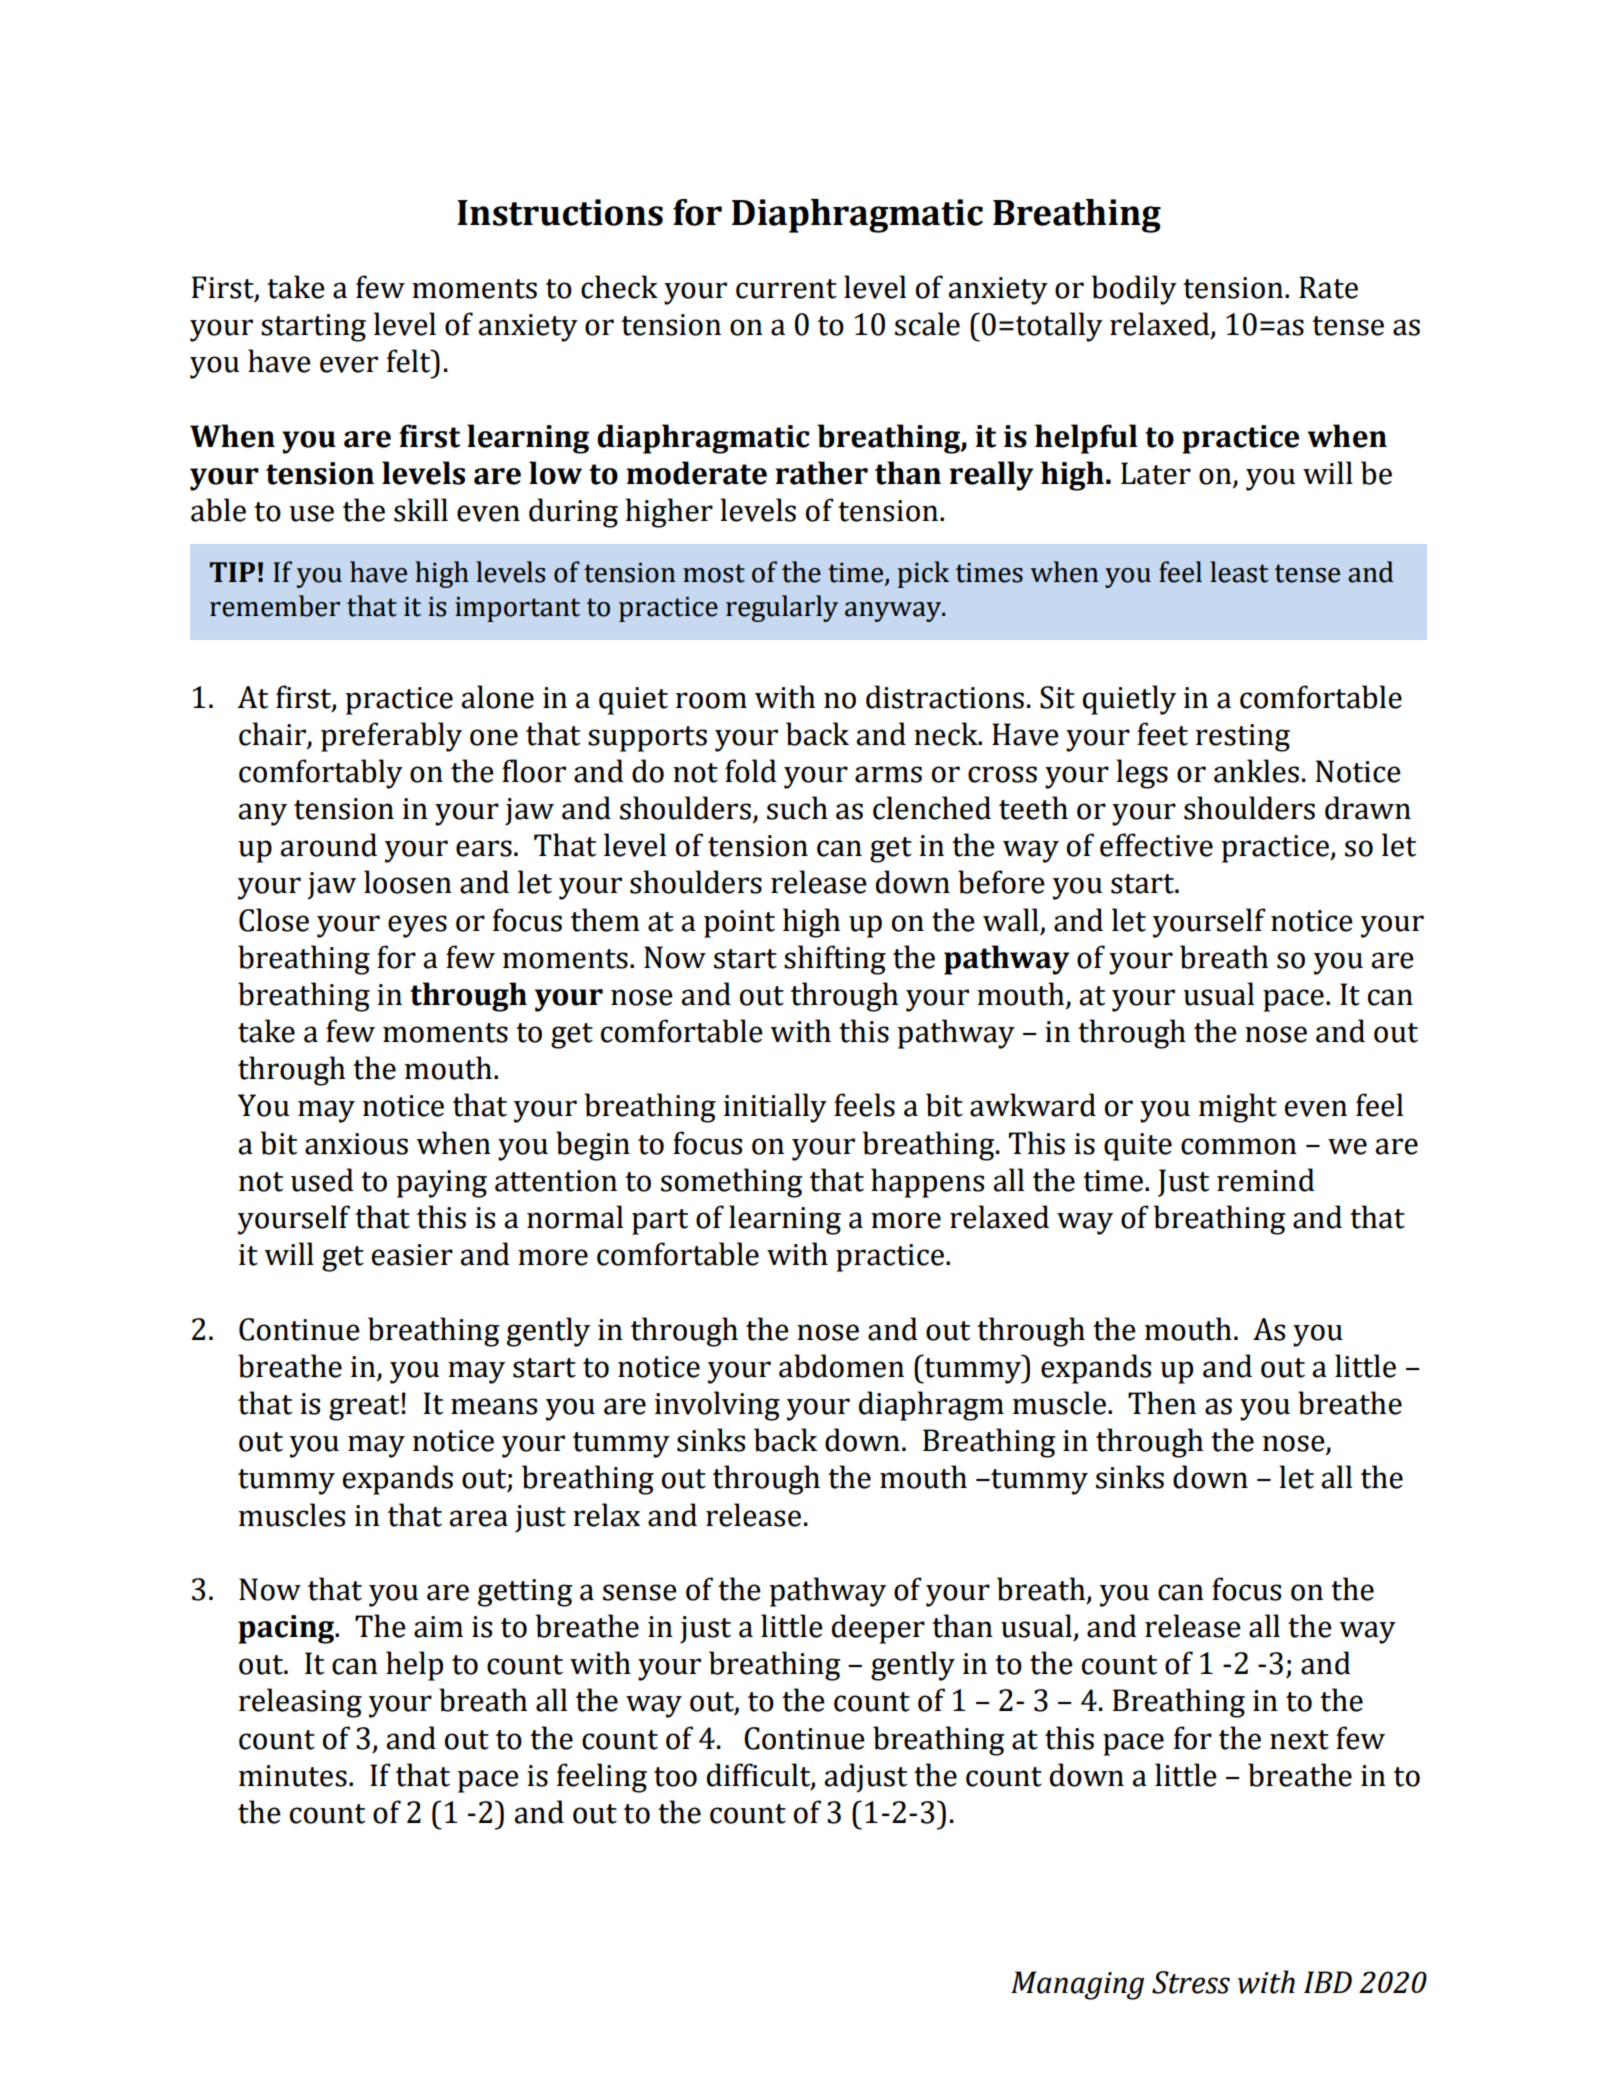 The height and width of the screenshot is (2093, 1617). What do you see at coordinates (349, 364) in the screenshot?
I see `ever` at bounding box center [349, 364].
